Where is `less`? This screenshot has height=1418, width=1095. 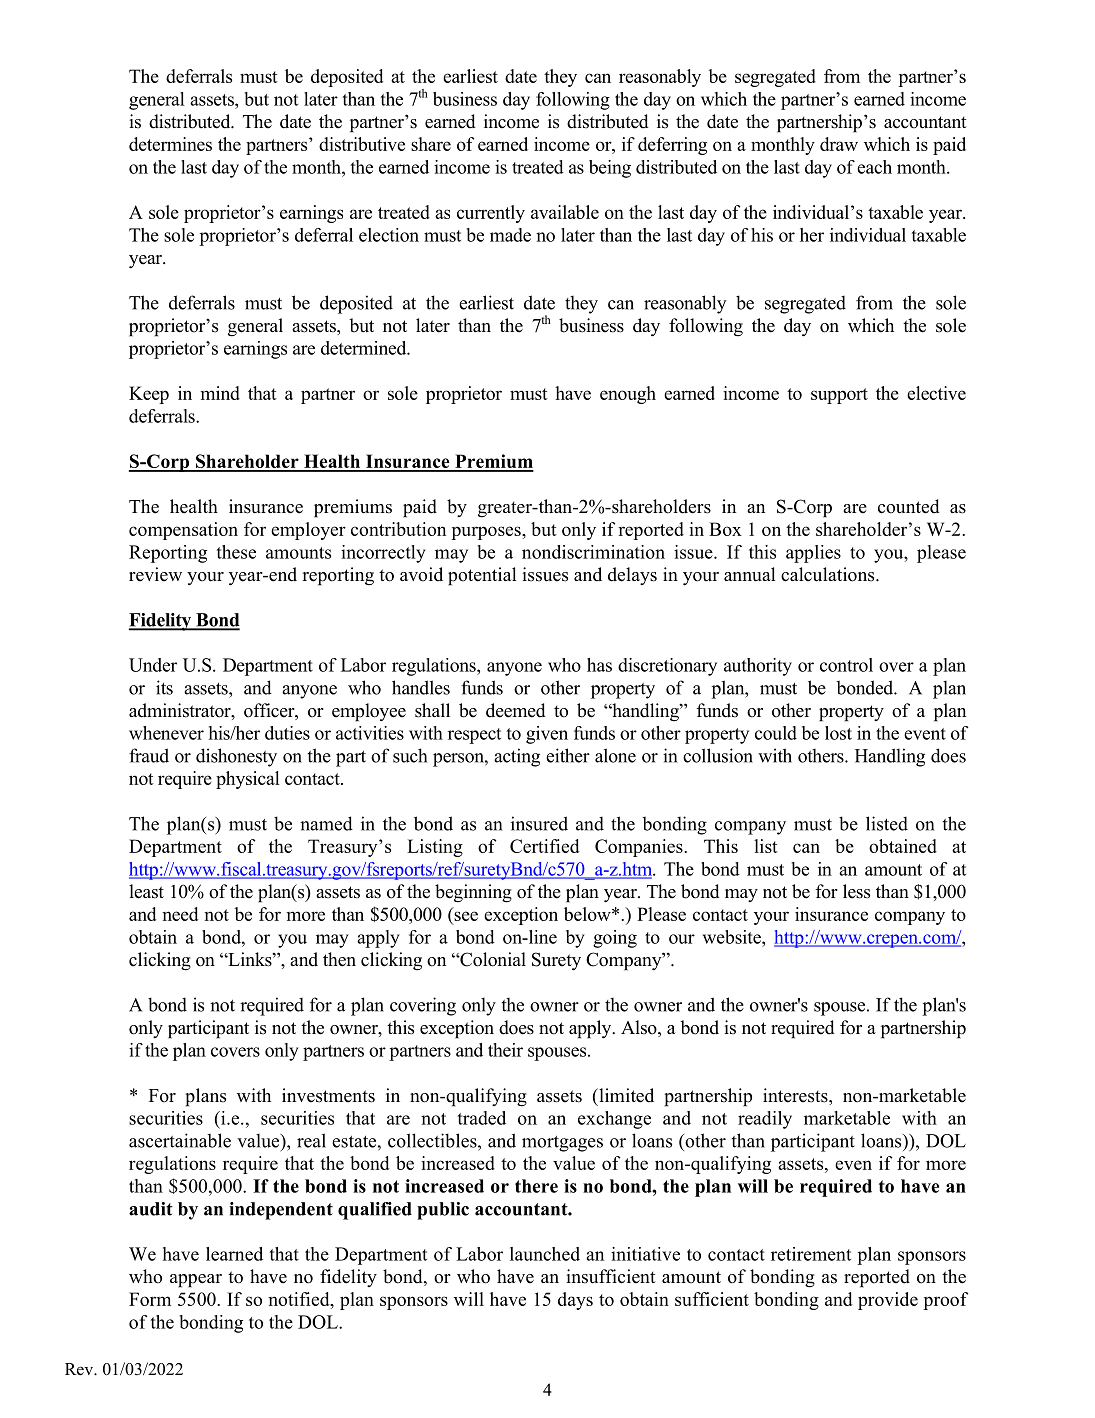 less is located at coordinates (856, 891).
